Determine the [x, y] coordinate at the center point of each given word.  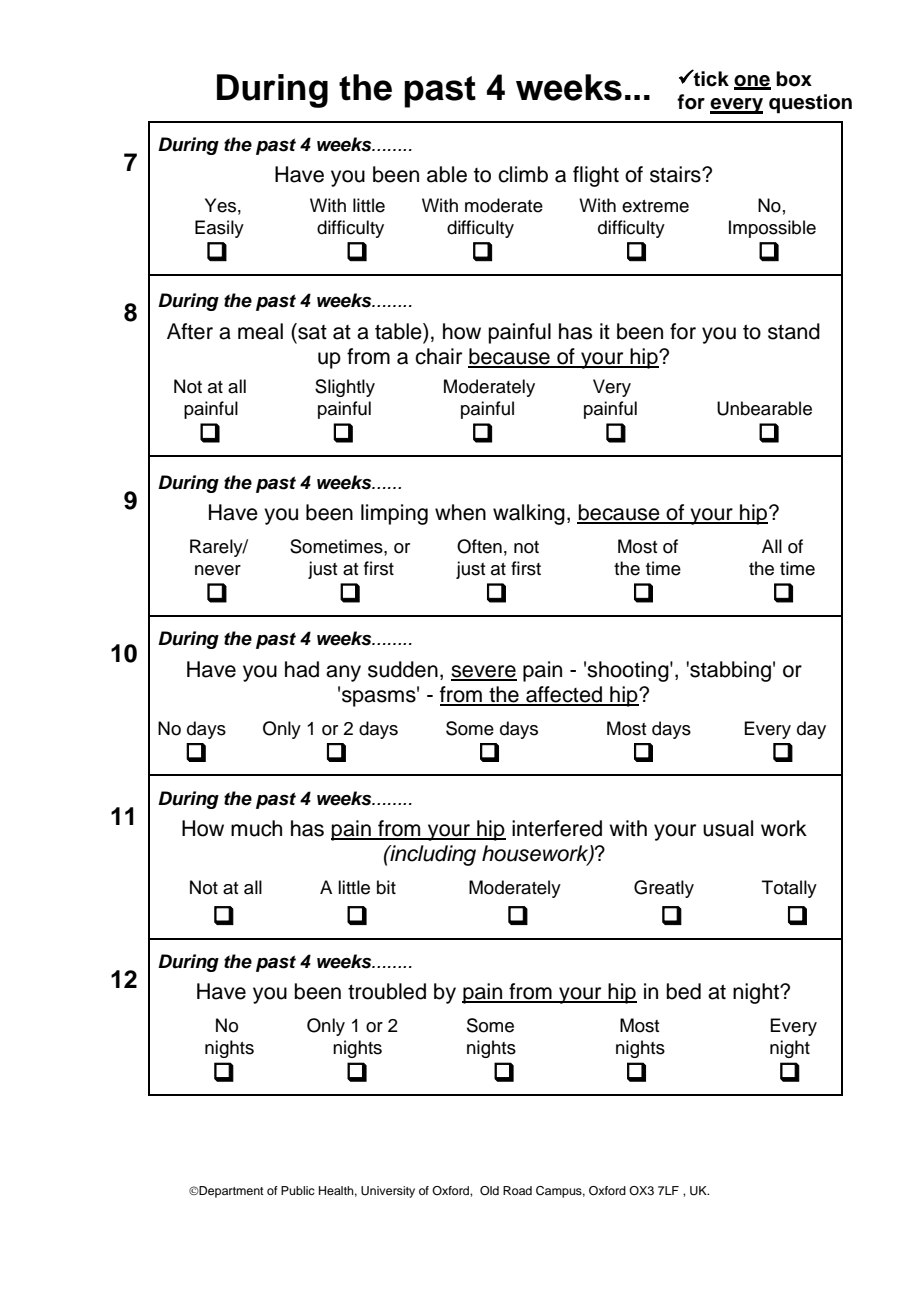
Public [298, 1190]
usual [728, 828]
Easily [219, 229]
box [794, 79]
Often [479, 546]
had [302, 669]
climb [523, 174]
